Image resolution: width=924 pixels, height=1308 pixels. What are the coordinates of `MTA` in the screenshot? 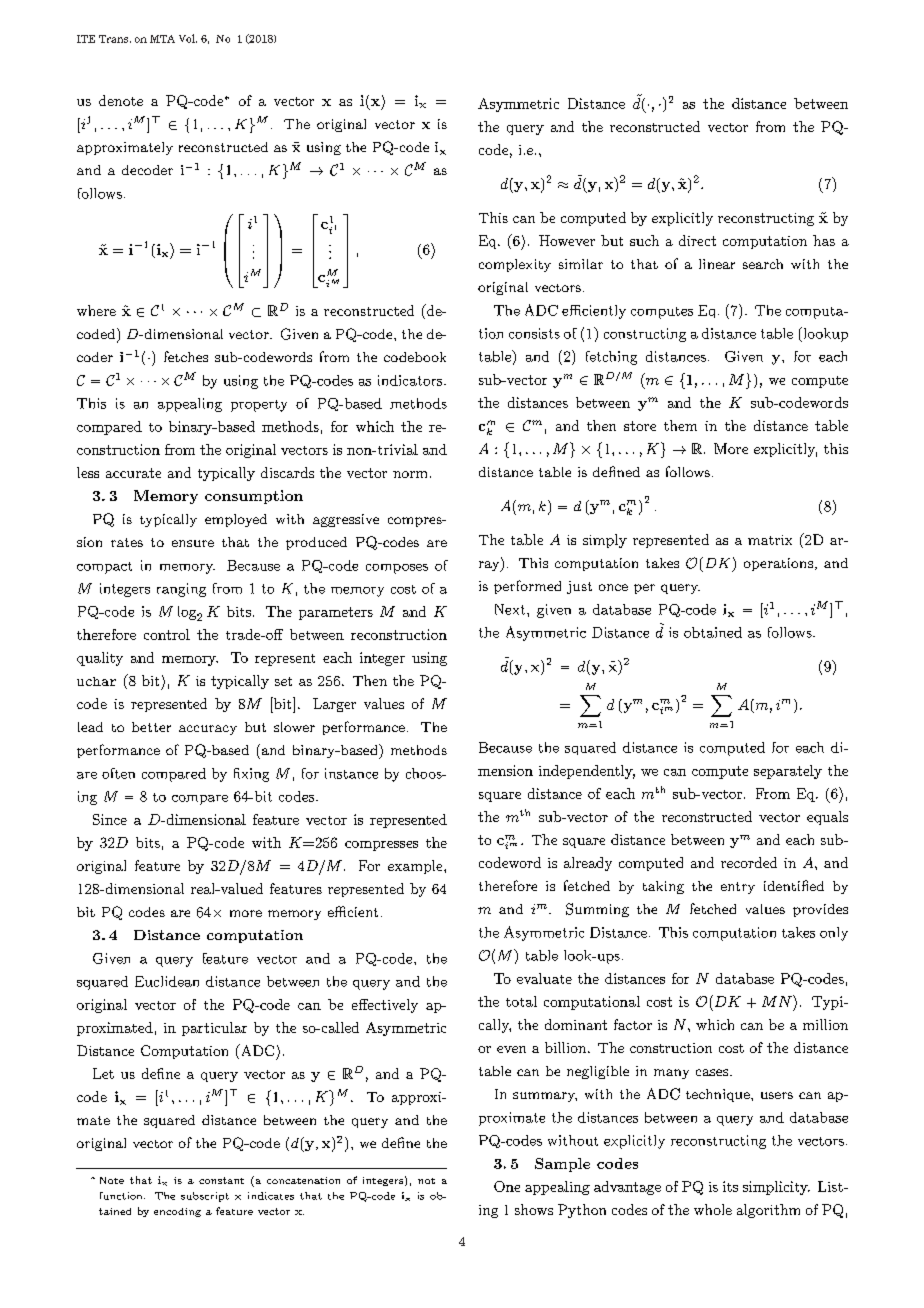 It's located at (162, 39).
